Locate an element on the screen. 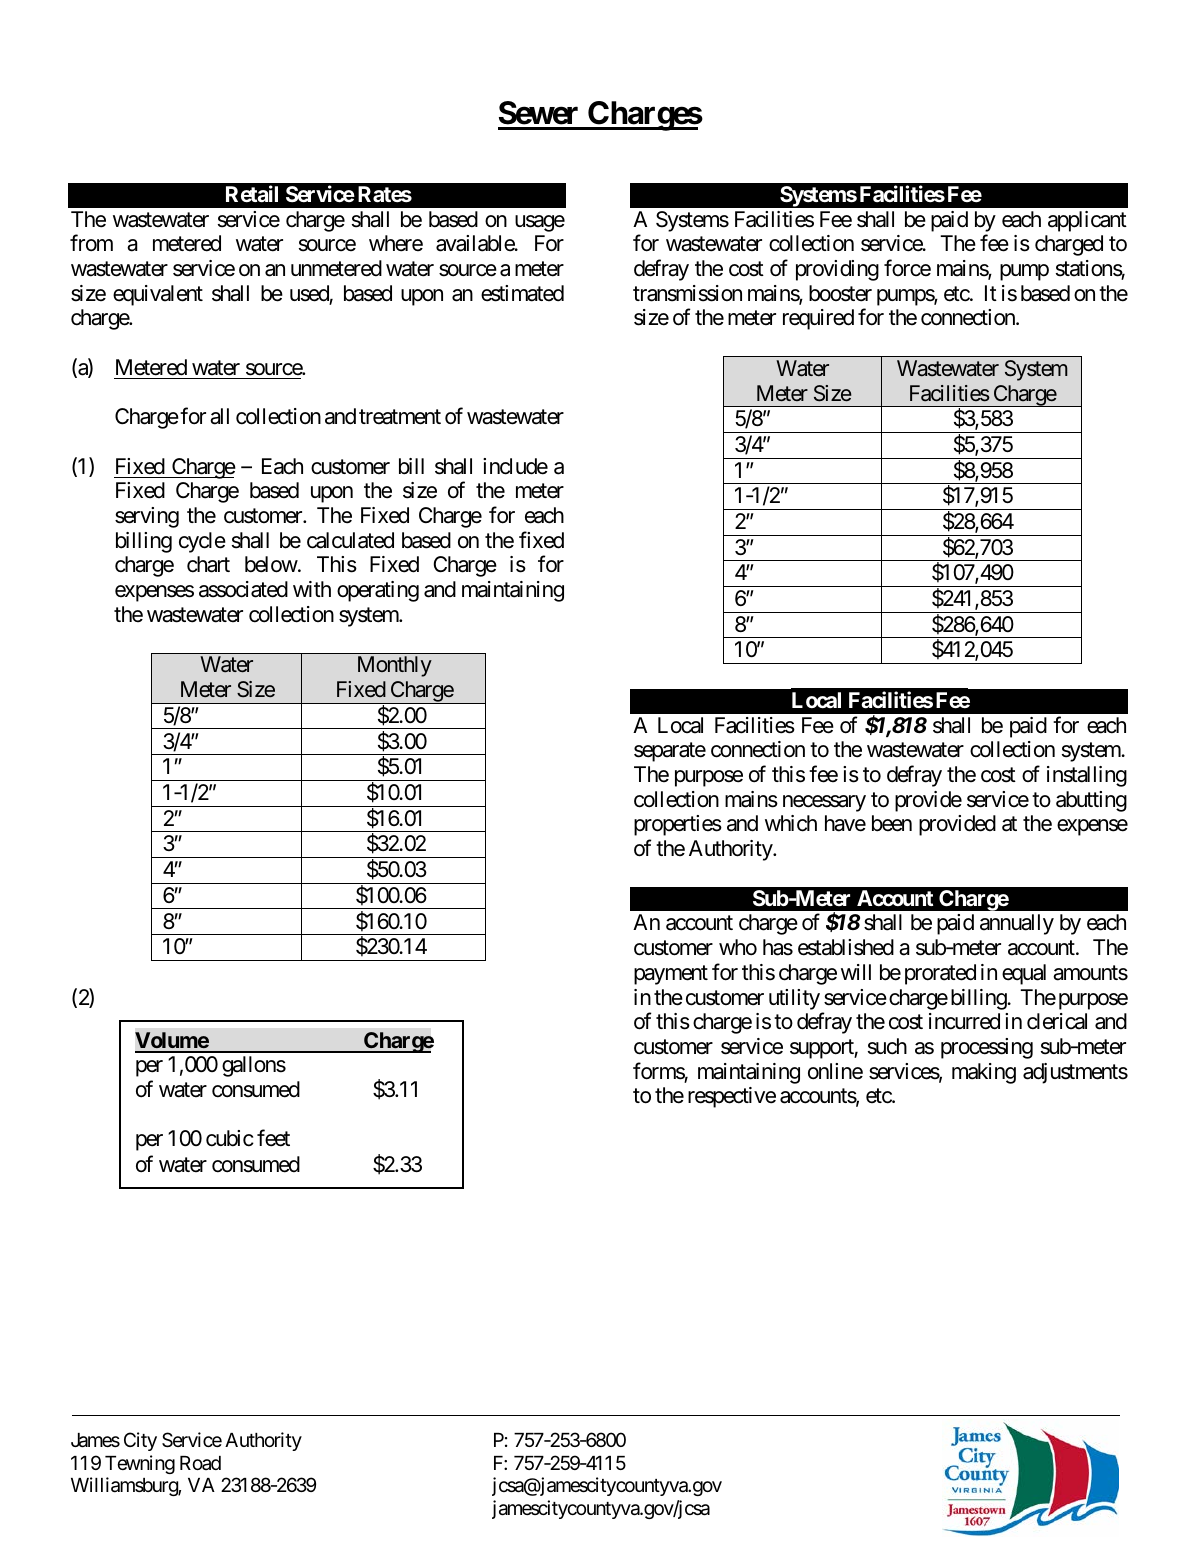 The image size is (1196, 1548). making is located at coordinates (984, 1073).
